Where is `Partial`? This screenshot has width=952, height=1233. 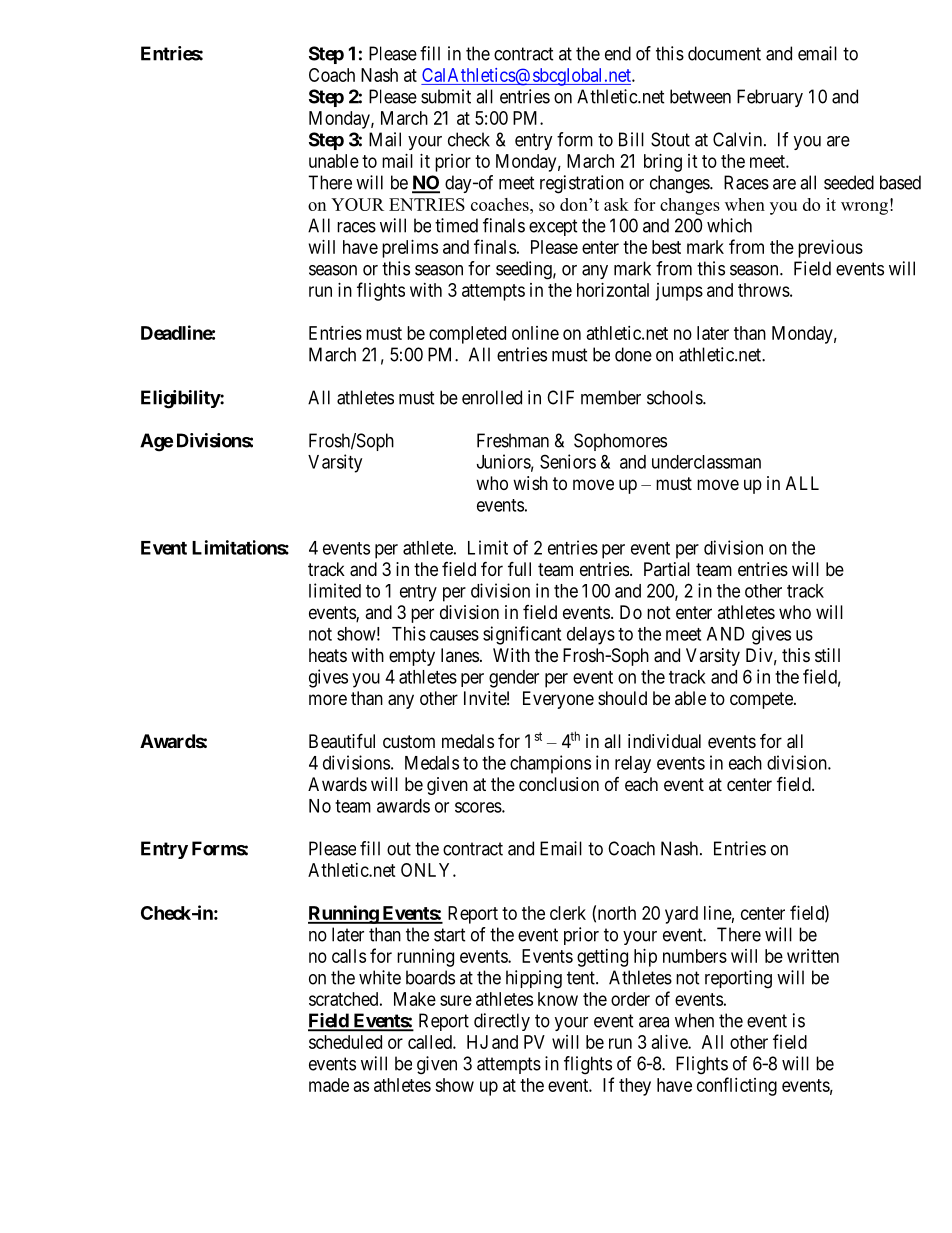
Partial is located at coordinates (667, 569).
